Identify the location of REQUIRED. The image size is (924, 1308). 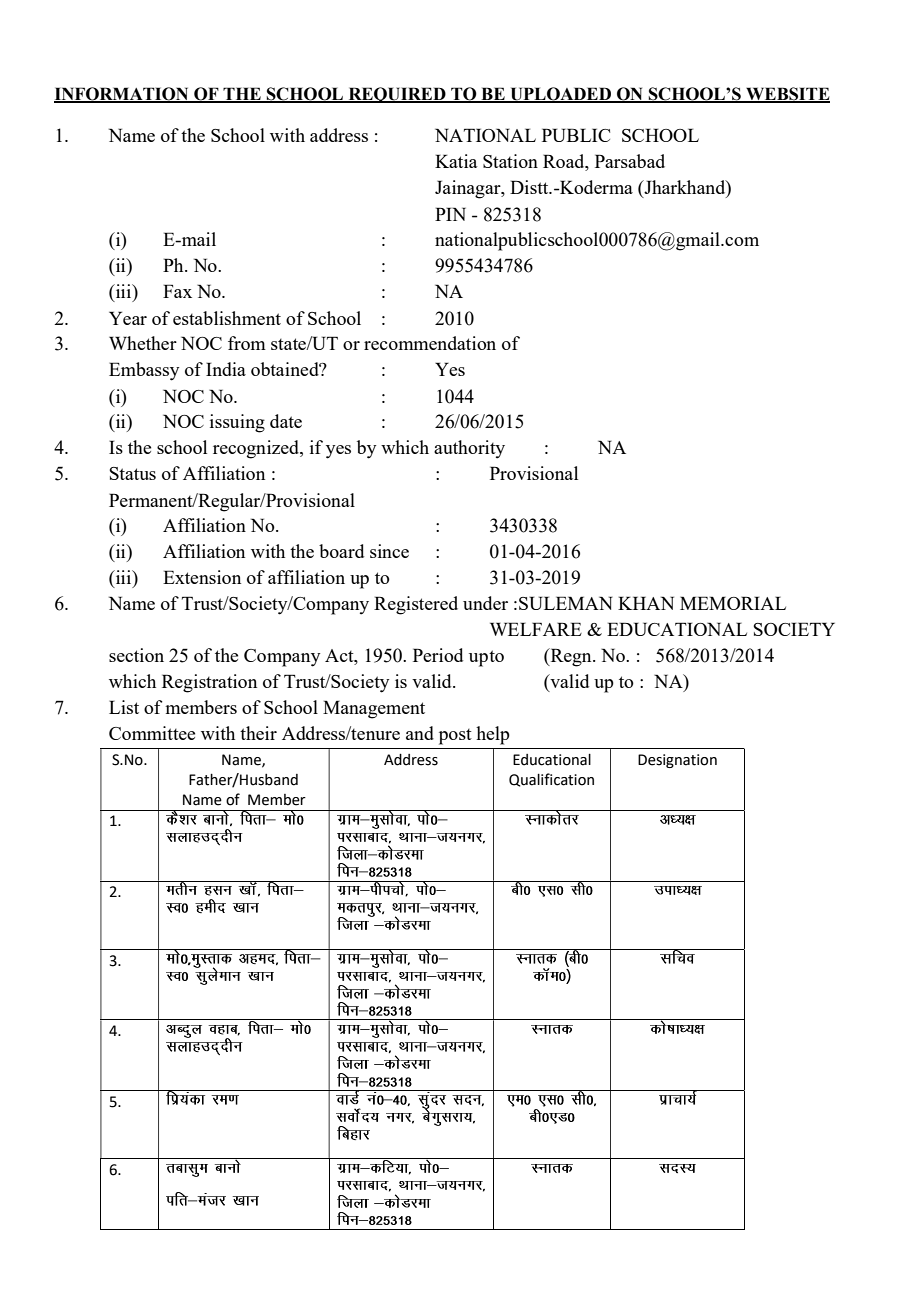
(397, 95).
